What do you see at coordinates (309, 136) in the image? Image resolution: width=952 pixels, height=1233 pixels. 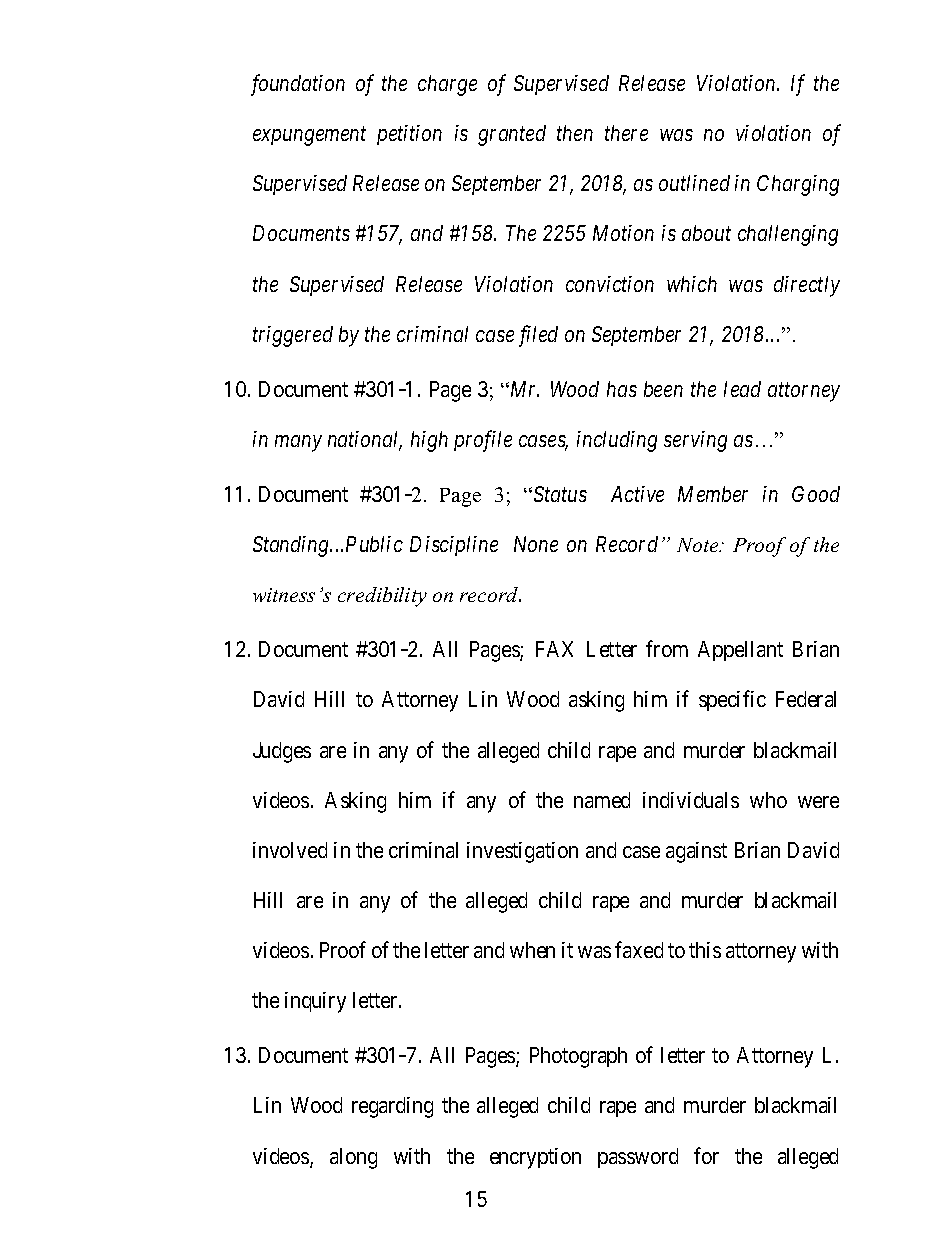 I see `expungement` at bounding box center [309, 136].
